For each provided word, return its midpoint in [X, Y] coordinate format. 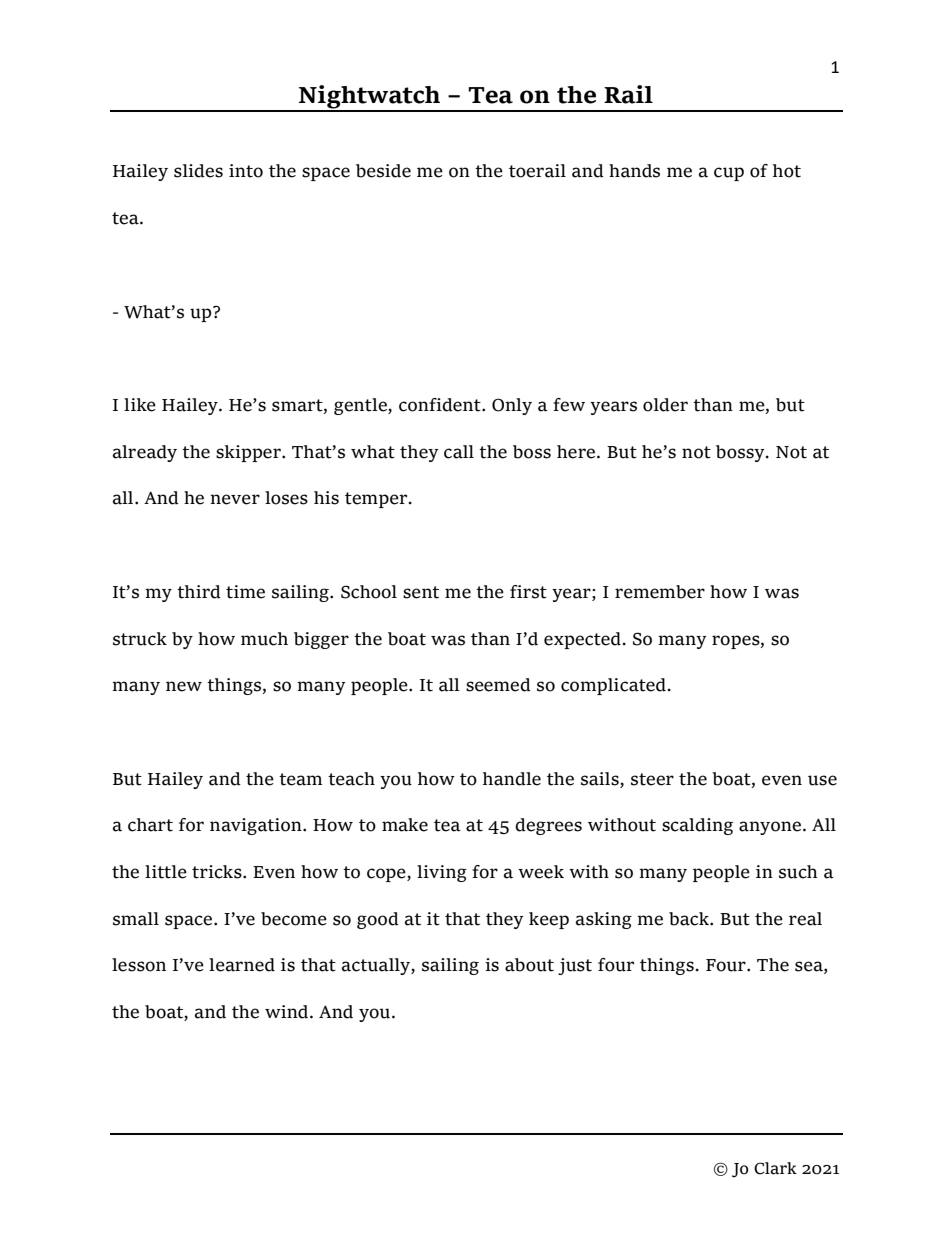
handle [512, 779]
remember [660, 592]
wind [288, 1012]
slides [198, 171]
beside [383, 171]
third [199, 592]
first [528, 592]
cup [729, 174]
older [665, 405]
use [822, 780]
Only [512, 406]
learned [242, 965]
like [140, 405]
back [690, 919]
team [300, 779]
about [529, 965]
